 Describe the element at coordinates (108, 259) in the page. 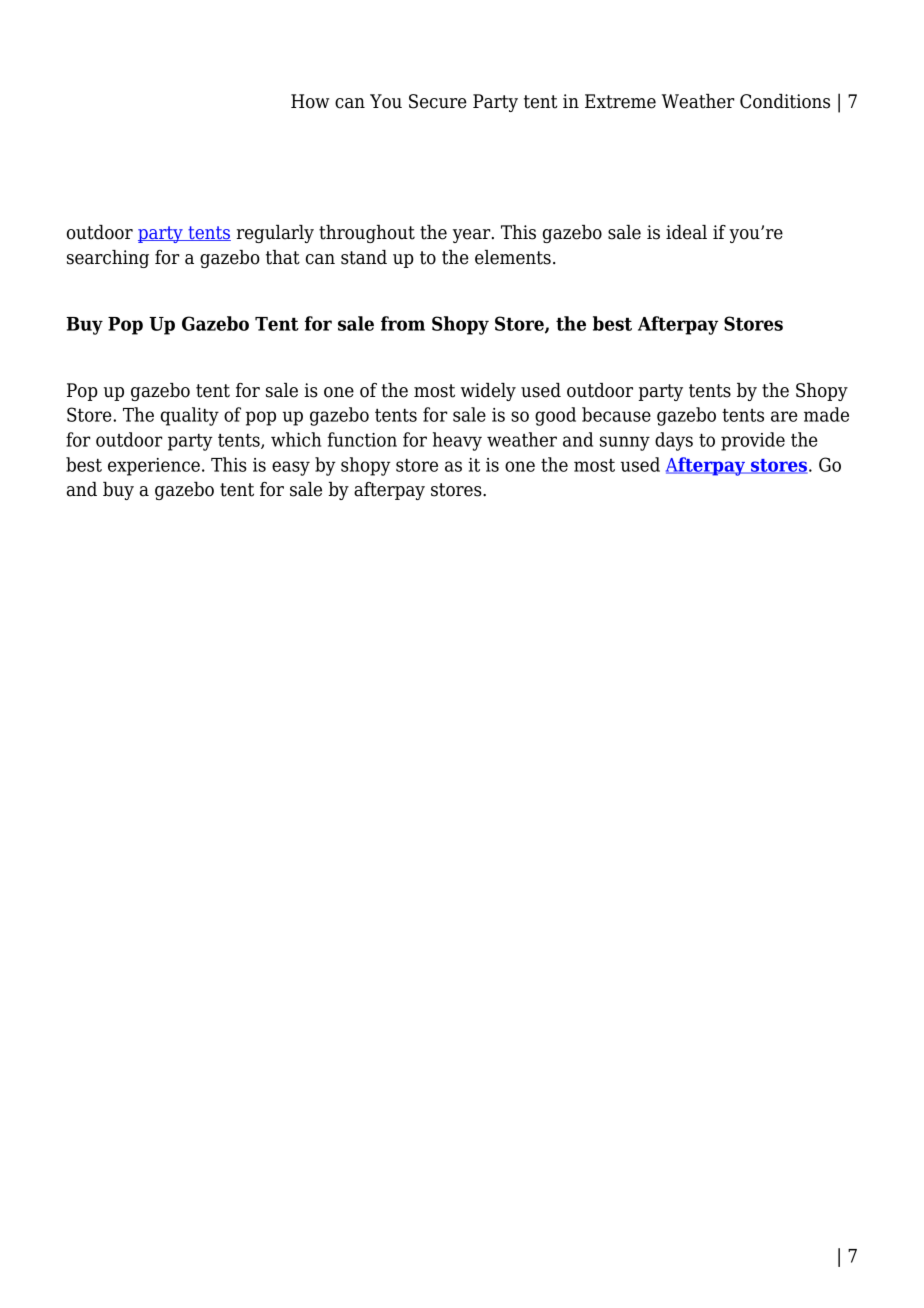

I see `searching` at that location.
